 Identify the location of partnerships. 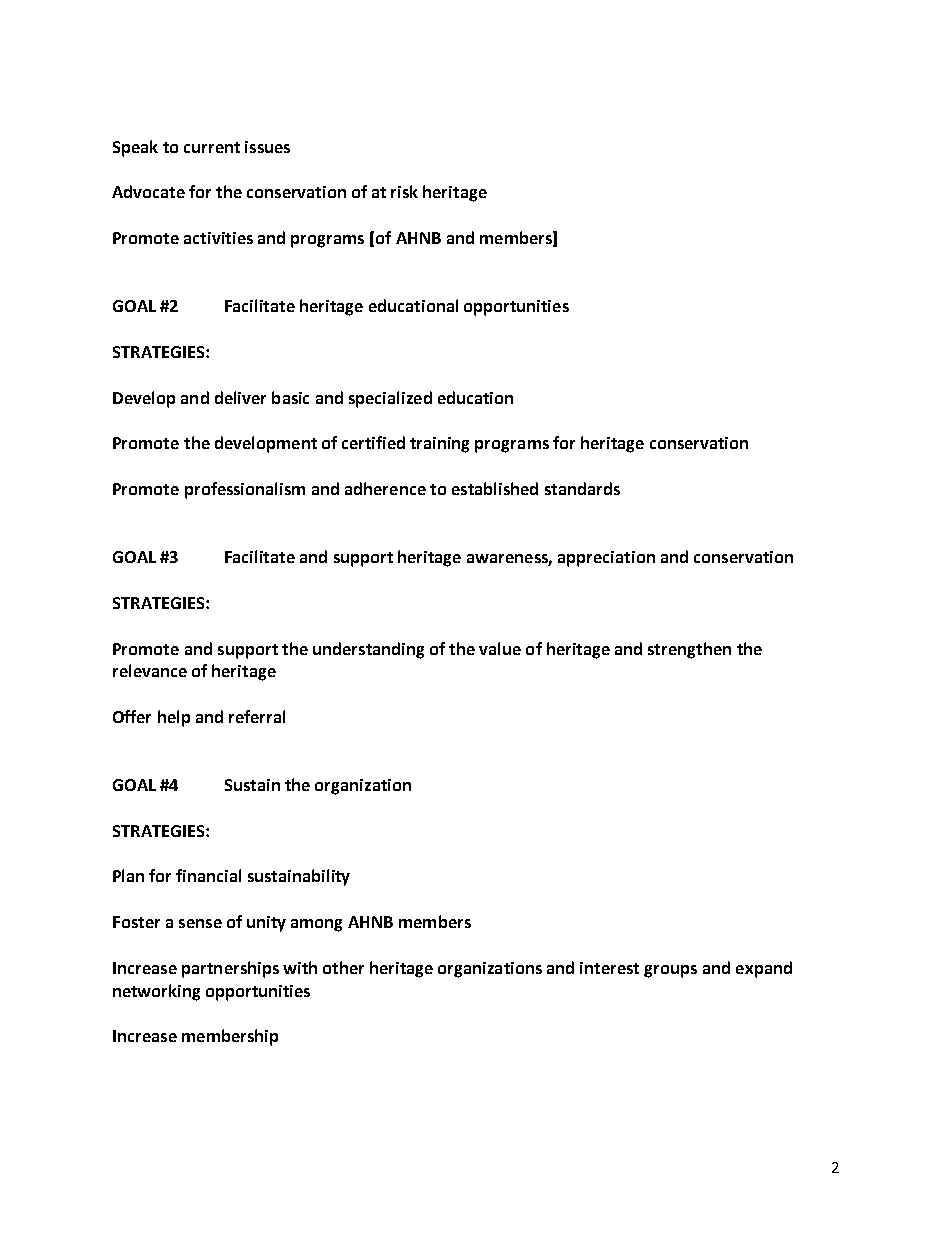
(230, 969).
